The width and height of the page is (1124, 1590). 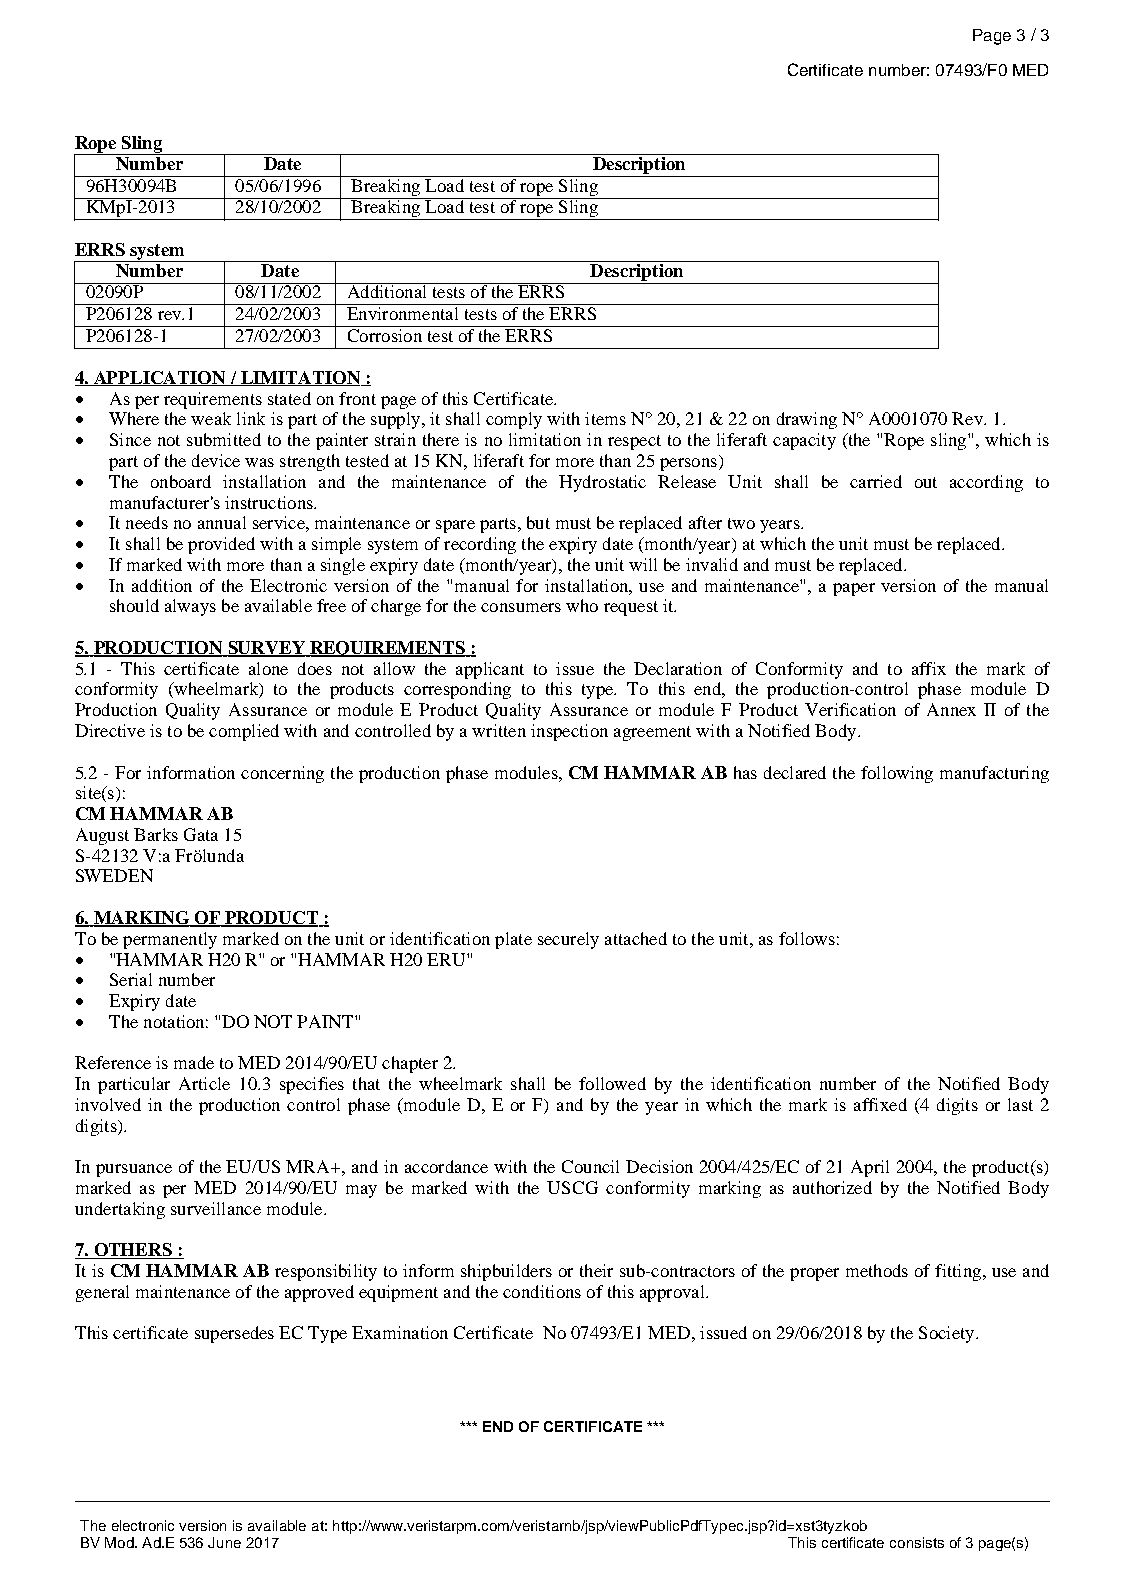 What do you see at coordinates (605, 418) in the page?
I see `items` at bounding box center [605, 418].
